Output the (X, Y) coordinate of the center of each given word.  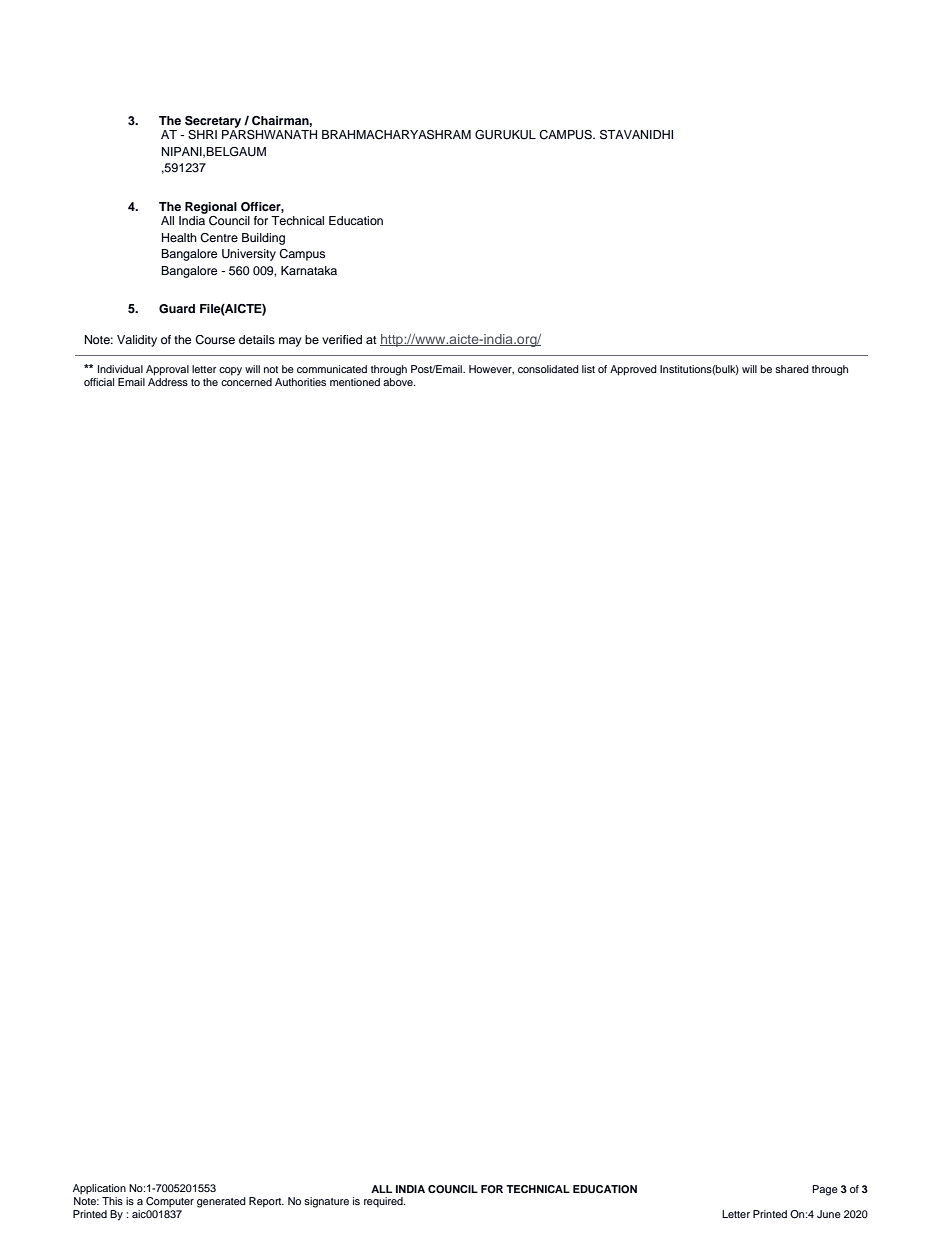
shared (792, 369)
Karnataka (309, 270)
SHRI (202, 135)
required (384, 1202)
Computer (170, 1202)
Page (825, 1190)
